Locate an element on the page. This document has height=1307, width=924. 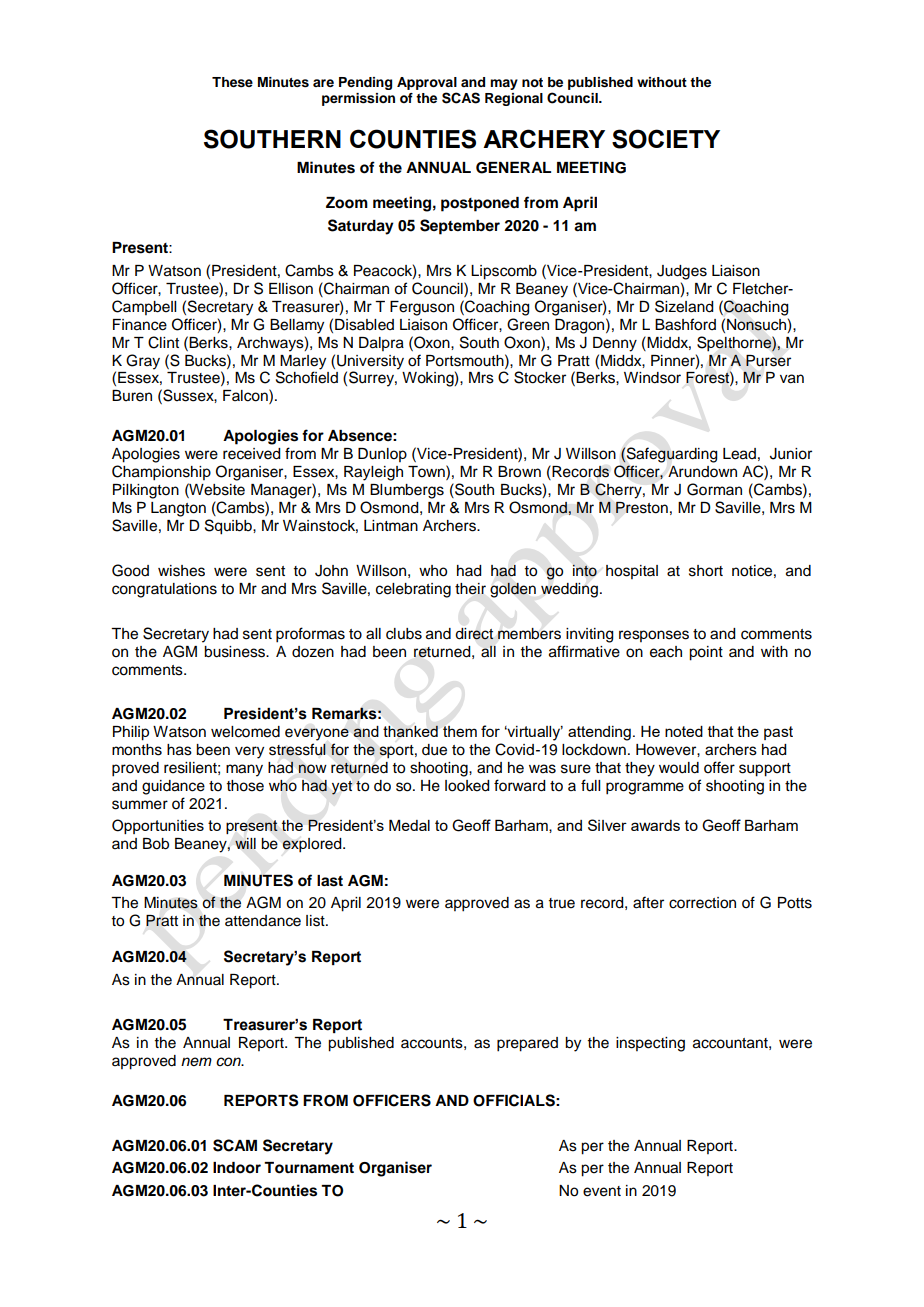
direct is located at coordinates (474, 634).
